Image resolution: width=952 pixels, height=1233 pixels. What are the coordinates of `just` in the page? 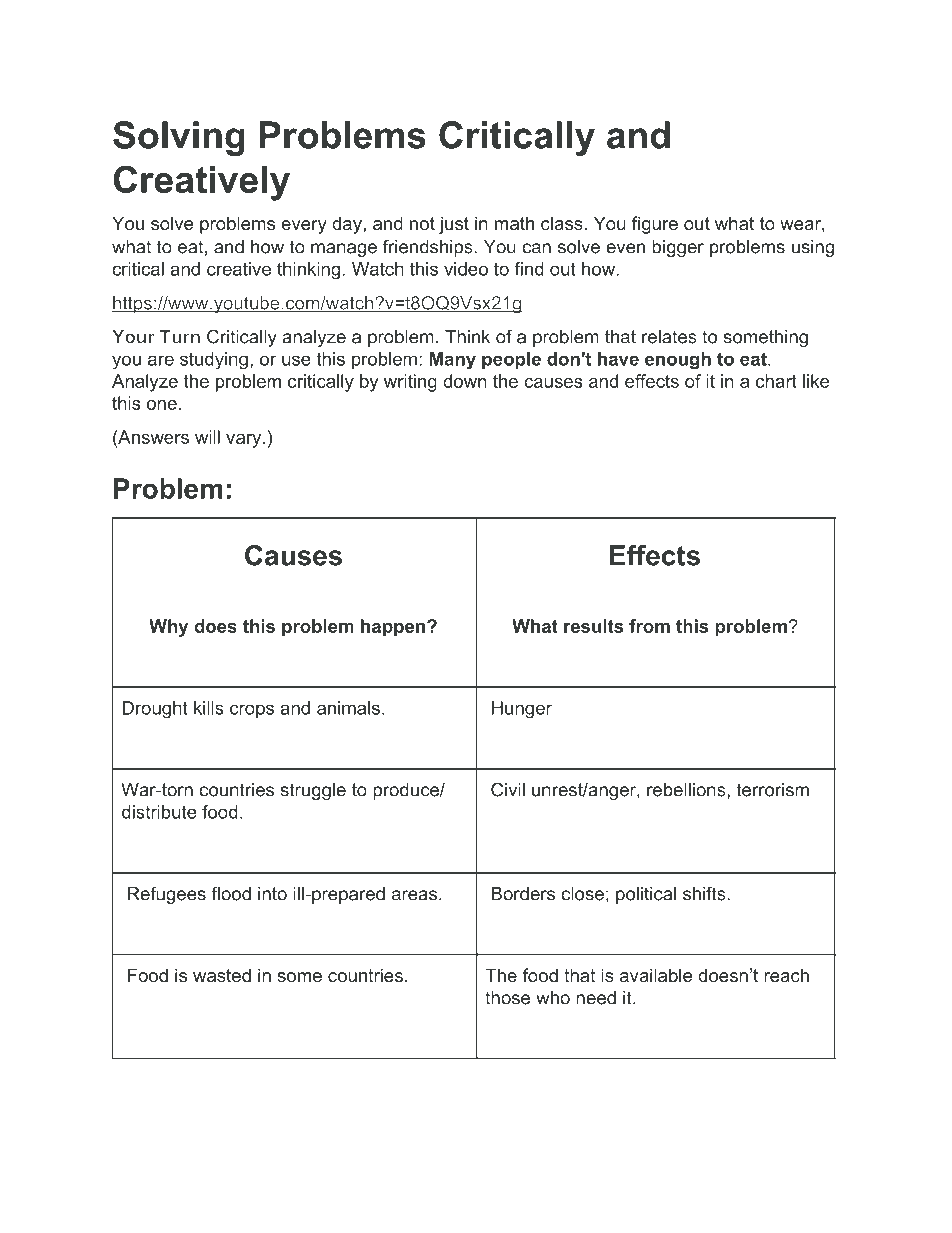 It's located at (454, 225).
